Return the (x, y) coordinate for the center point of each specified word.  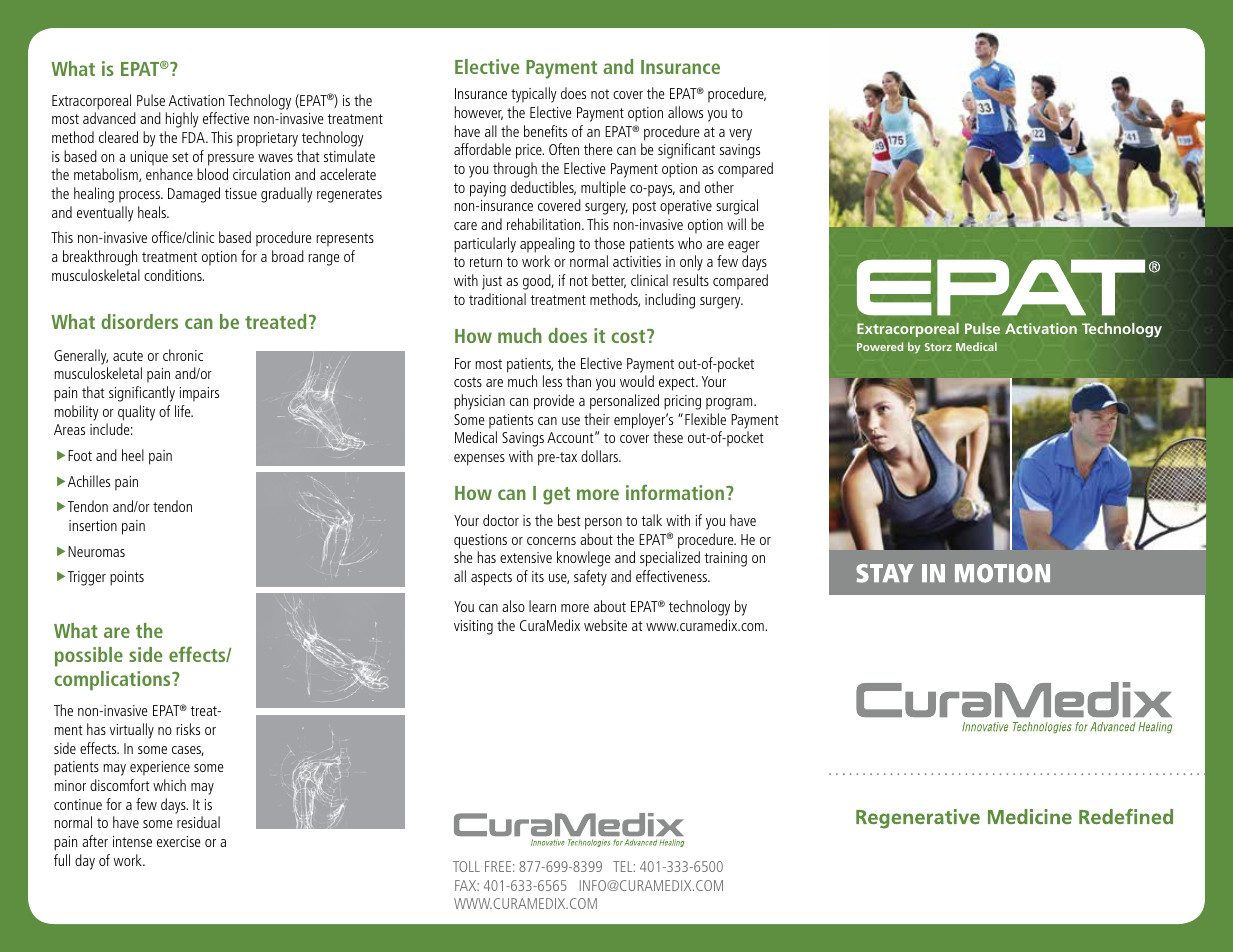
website (605, 625)
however (479, 113)
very (740, 135)
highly (182, 120)
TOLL (466, 866)
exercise (179, 841)
